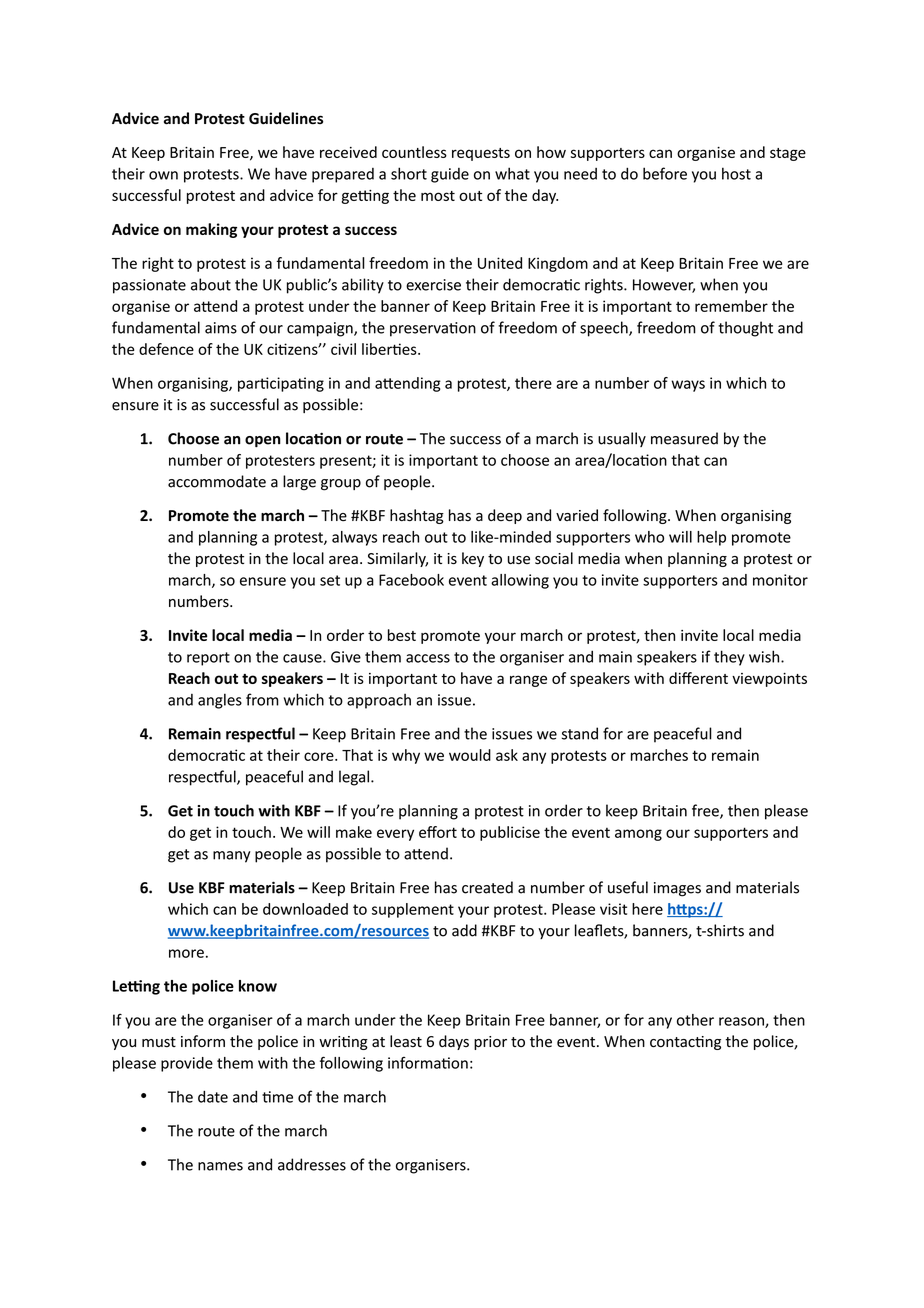 This page has width=924, height=1308. What do you see at coordinates (428, 658) in the page?
I see `access` at bounding box center [428, 658].
